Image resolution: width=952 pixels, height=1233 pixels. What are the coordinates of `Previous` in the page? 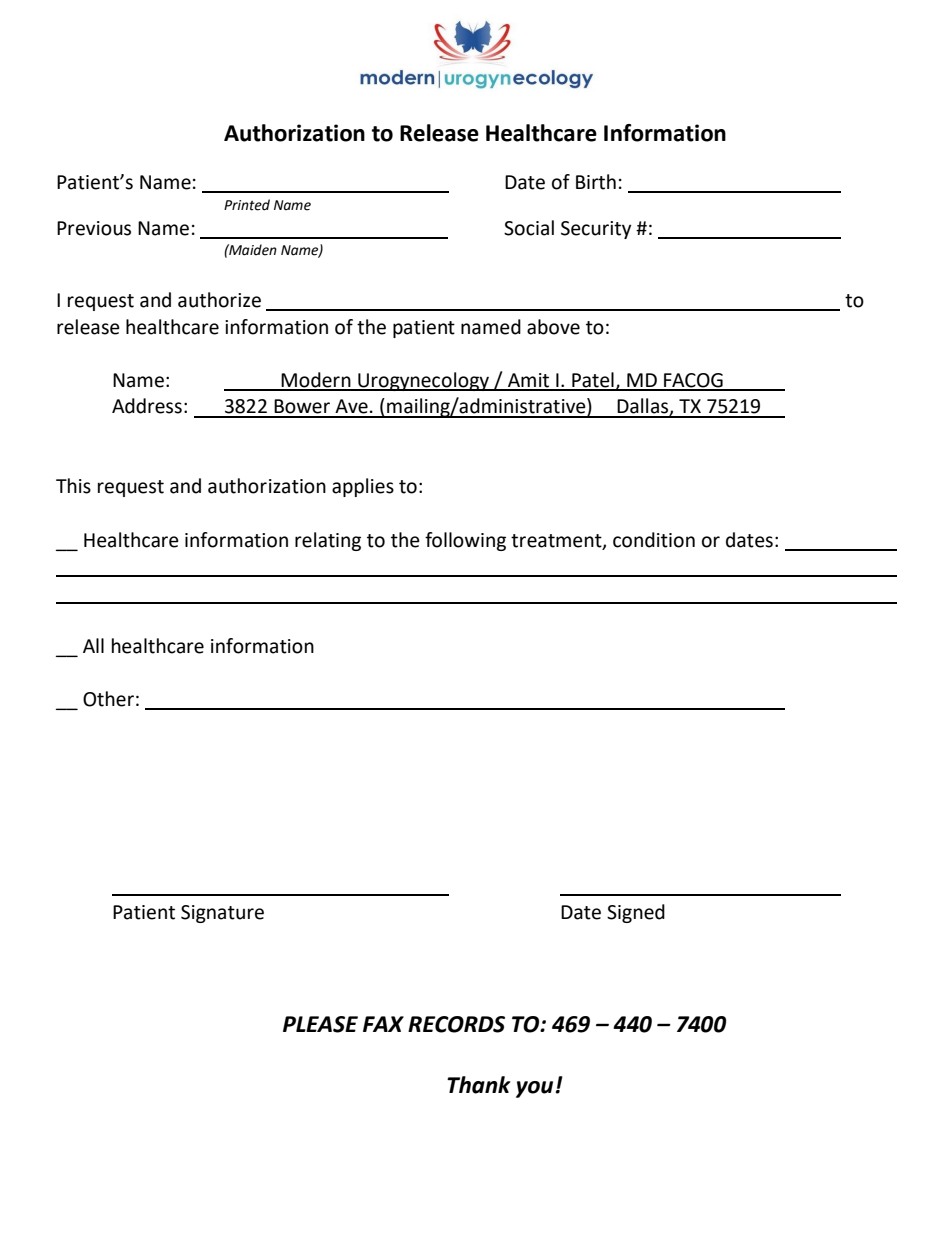 It's located at (94, 228).
